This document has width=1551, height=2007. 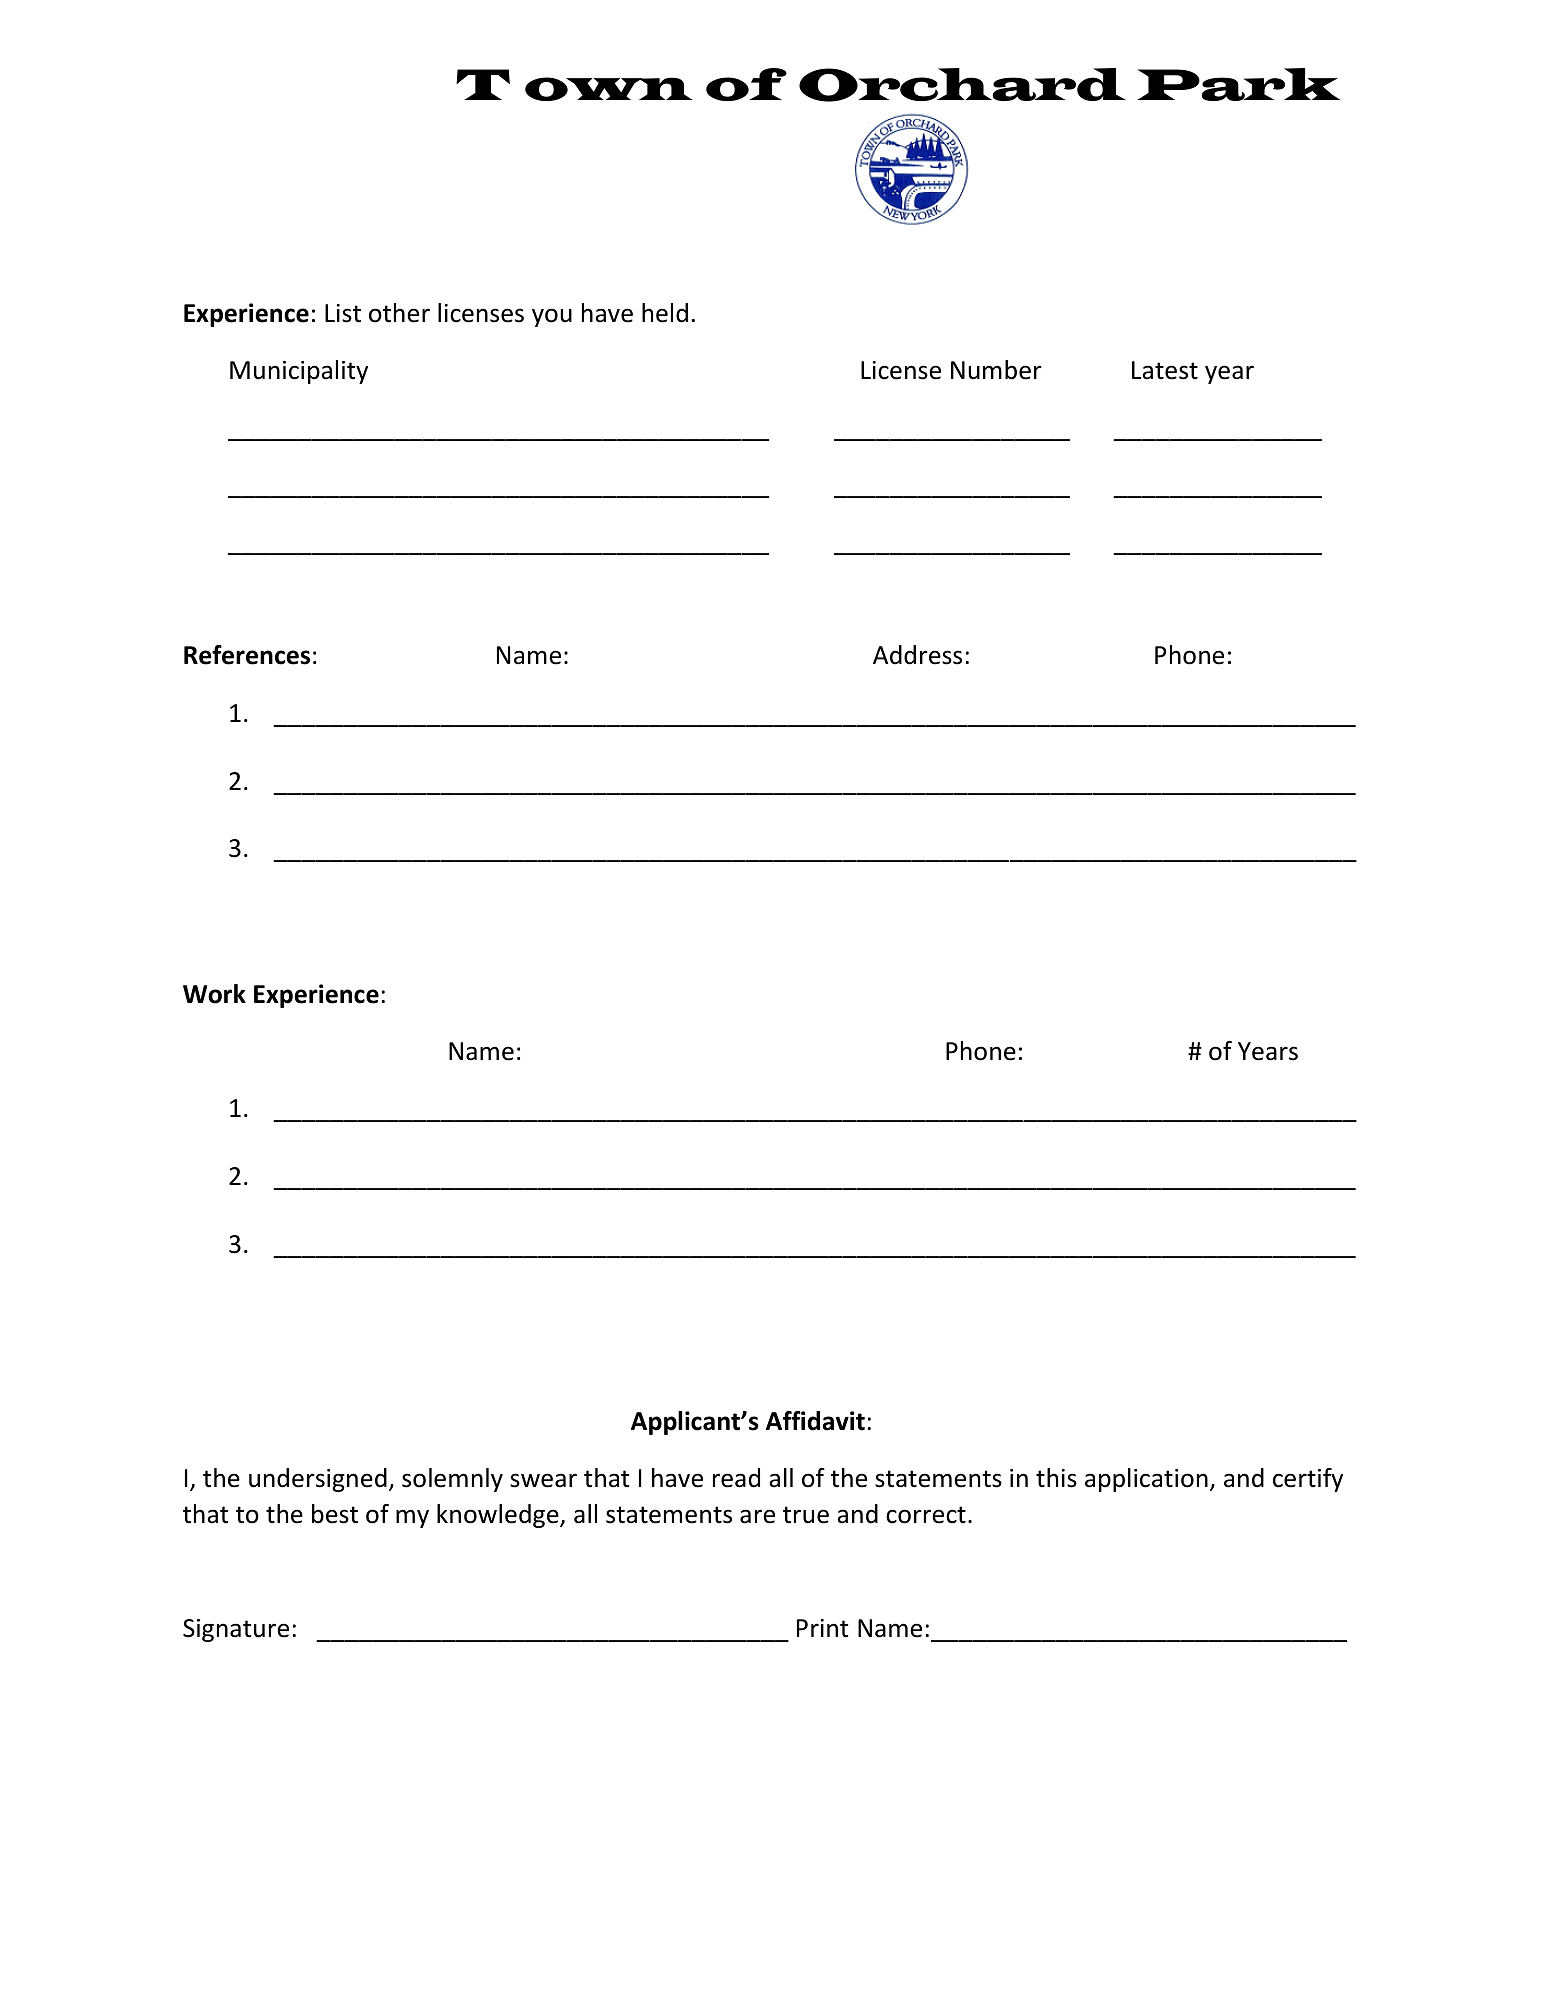 What do you see at coordinates (917, 655) in the document?
I see `Address` at bounding box center [917, 655].
